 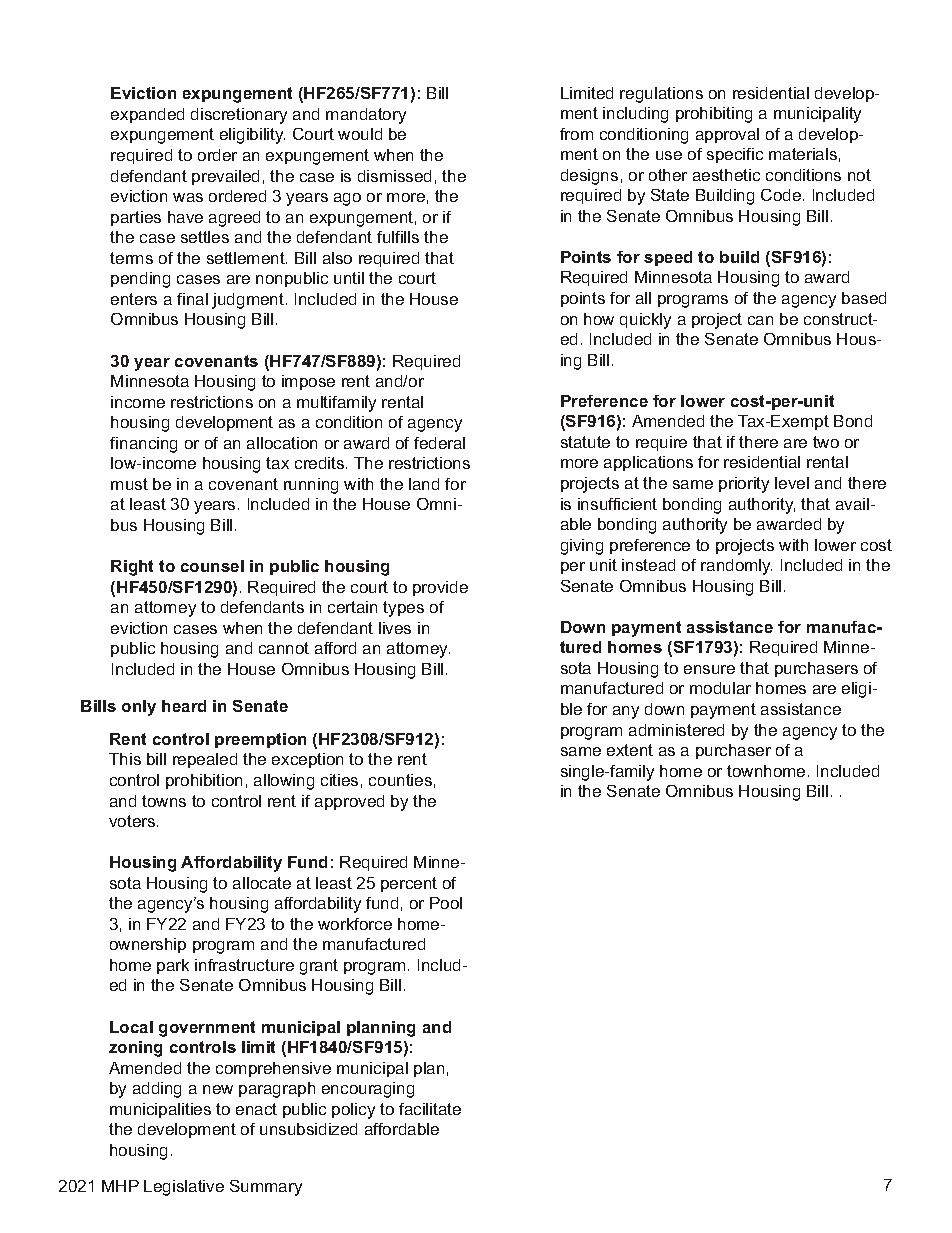 What do you see at coordinates (709, 669) in the screenshot?
I see `ensure` at bounding box center [709, 669].
